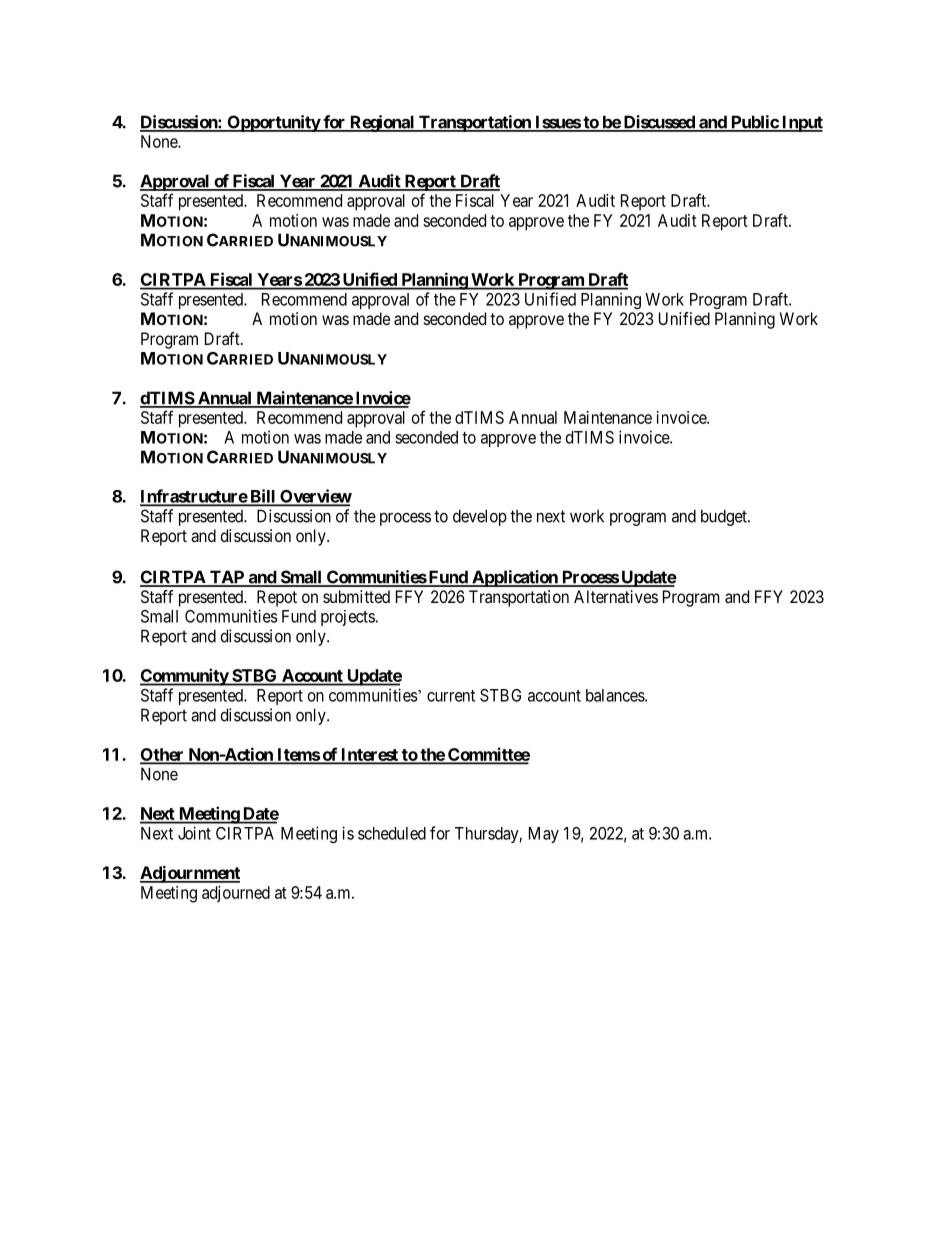 The width and height of the page is (952, 1233). I want to click on develop, so click(480, 517).
